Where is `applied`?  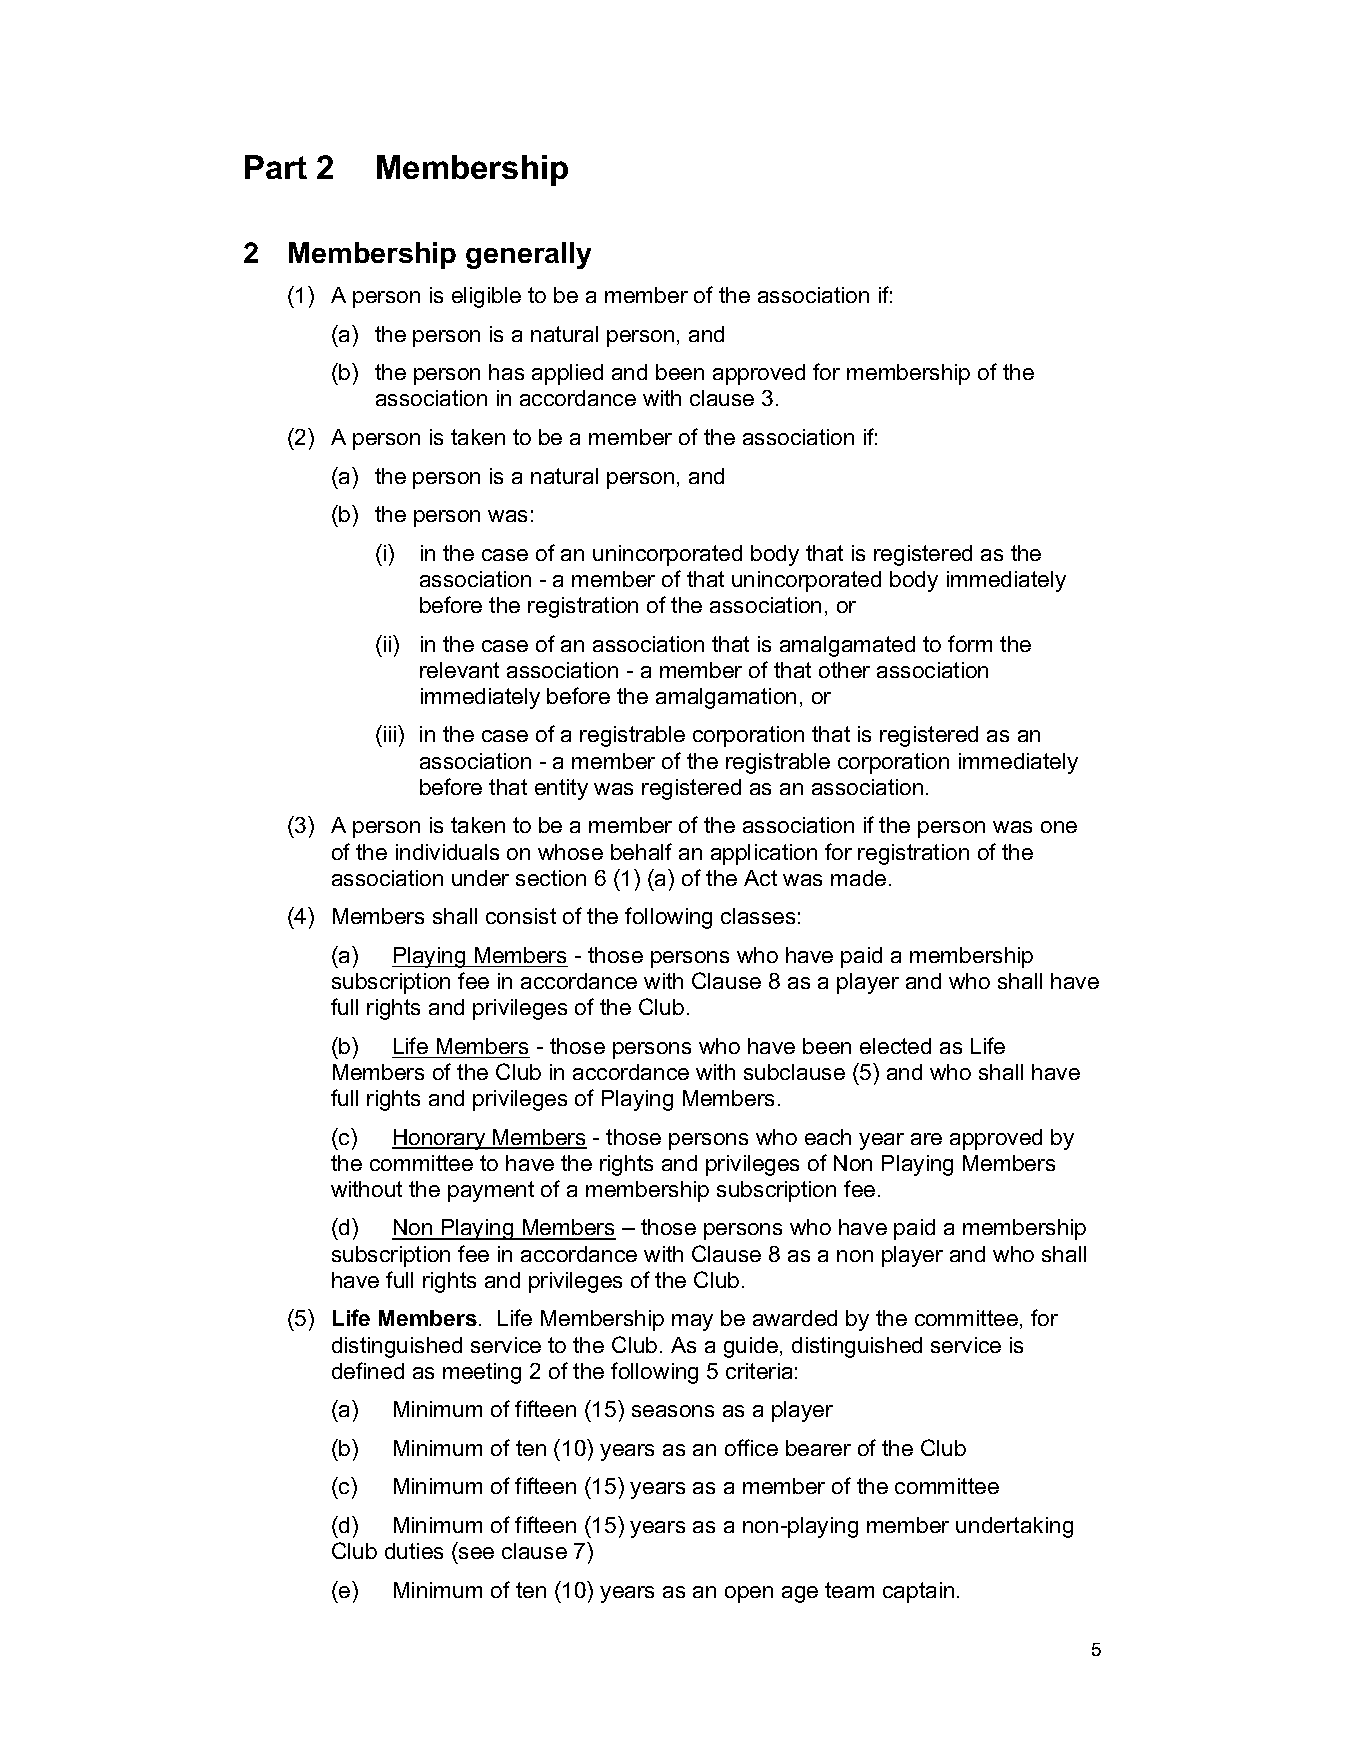
applied is located at coordinates (567, 374).
